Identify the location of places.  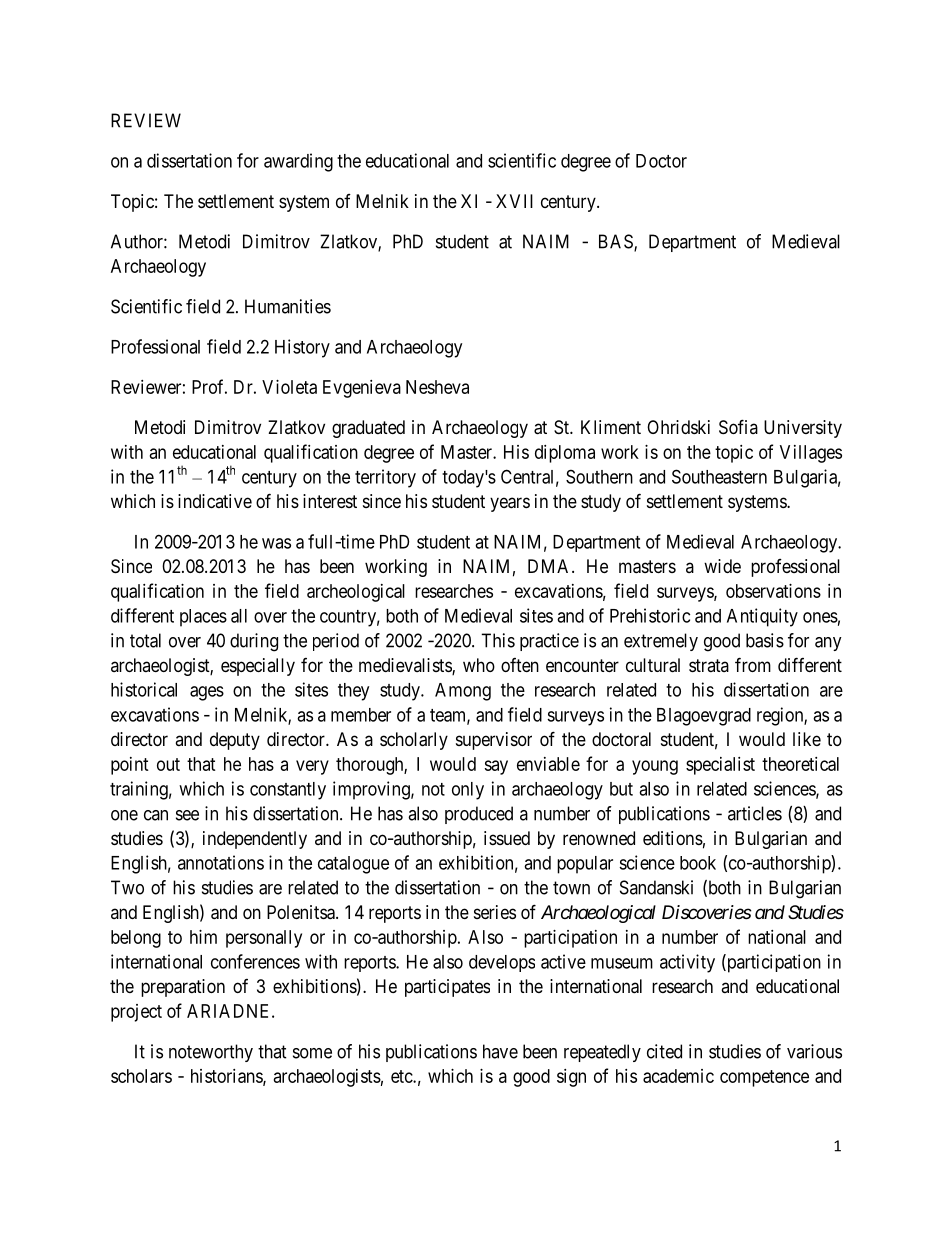
(203, 618).
